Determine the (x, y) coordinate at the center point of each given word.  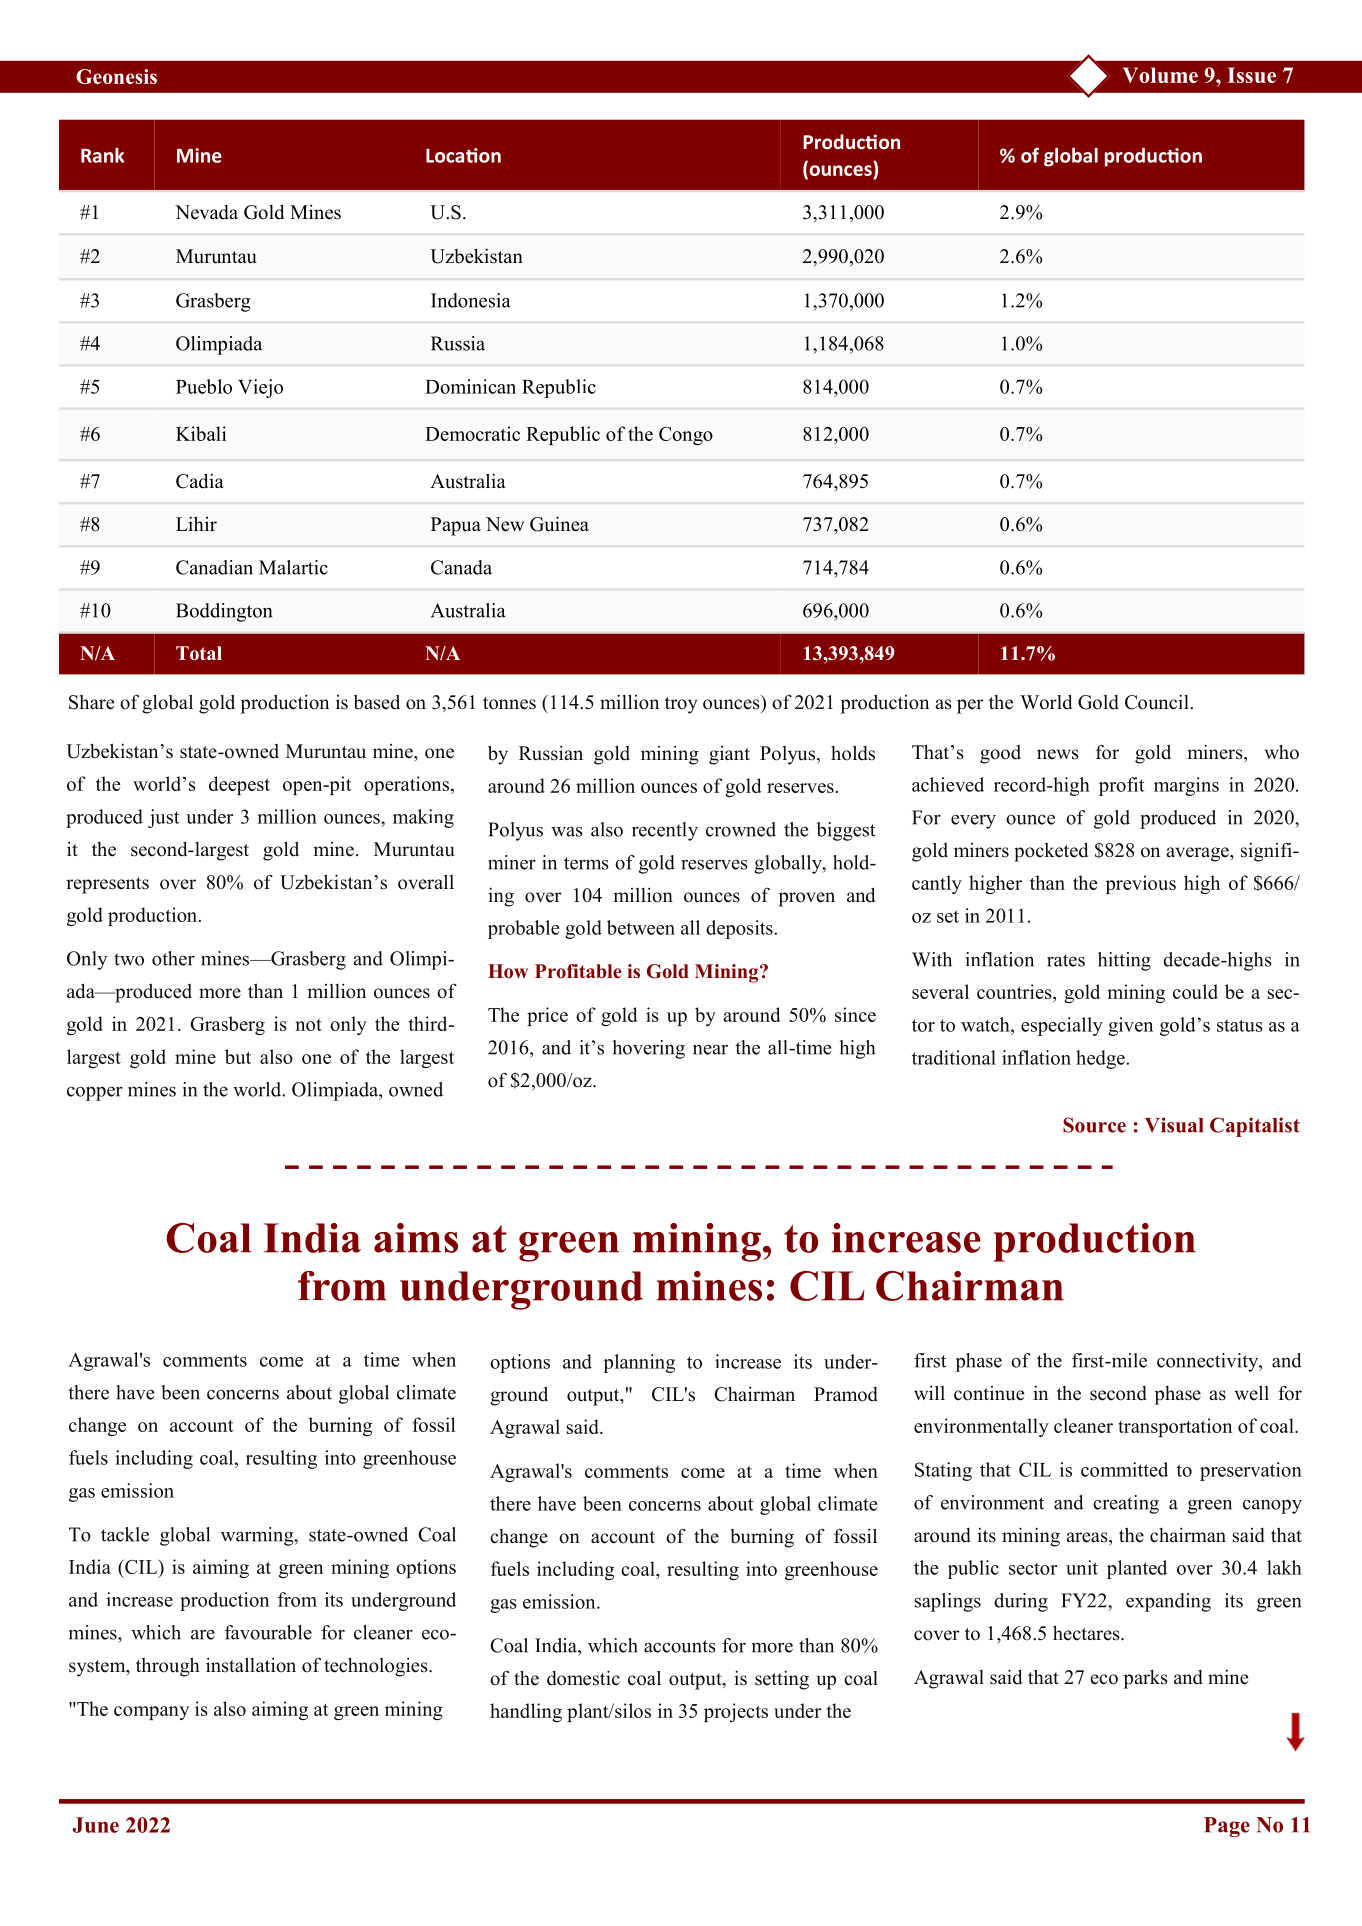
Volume (1160, 75)
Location (463, 155)
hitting (1124, 961)
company (151, 1713)
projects (736, 1712)
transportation (1175, 1427)
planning (639, 1363)
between (641, 927)
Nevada (206, 212)
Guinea (559, 524)
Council (1157, 702)
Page (1227, 1827)
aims (416, 1238)
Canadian (214, 567)
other (173, 958)
